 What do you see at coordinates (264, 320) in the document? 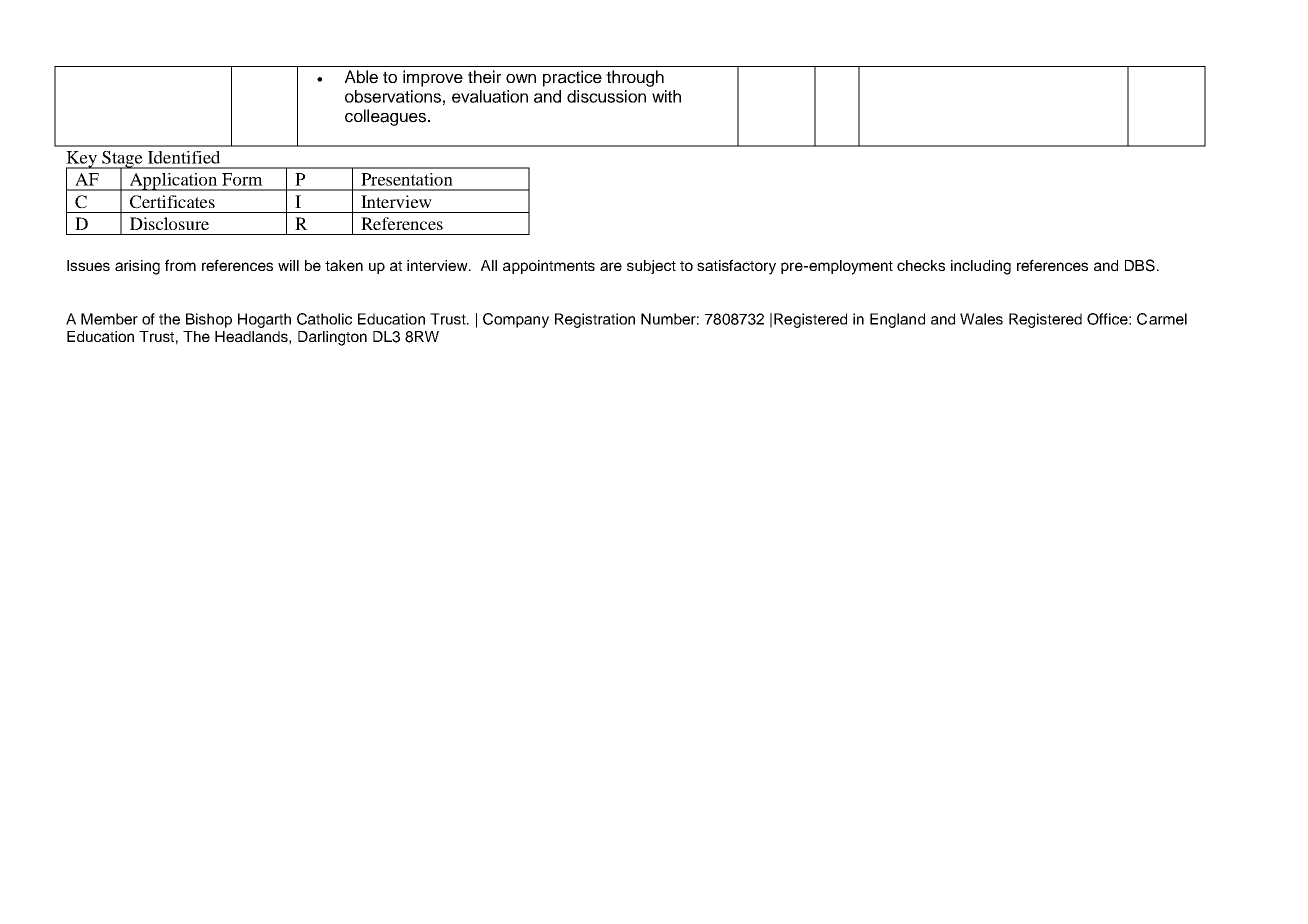
I see `Hogarth` at bounding box center [264, 320].
